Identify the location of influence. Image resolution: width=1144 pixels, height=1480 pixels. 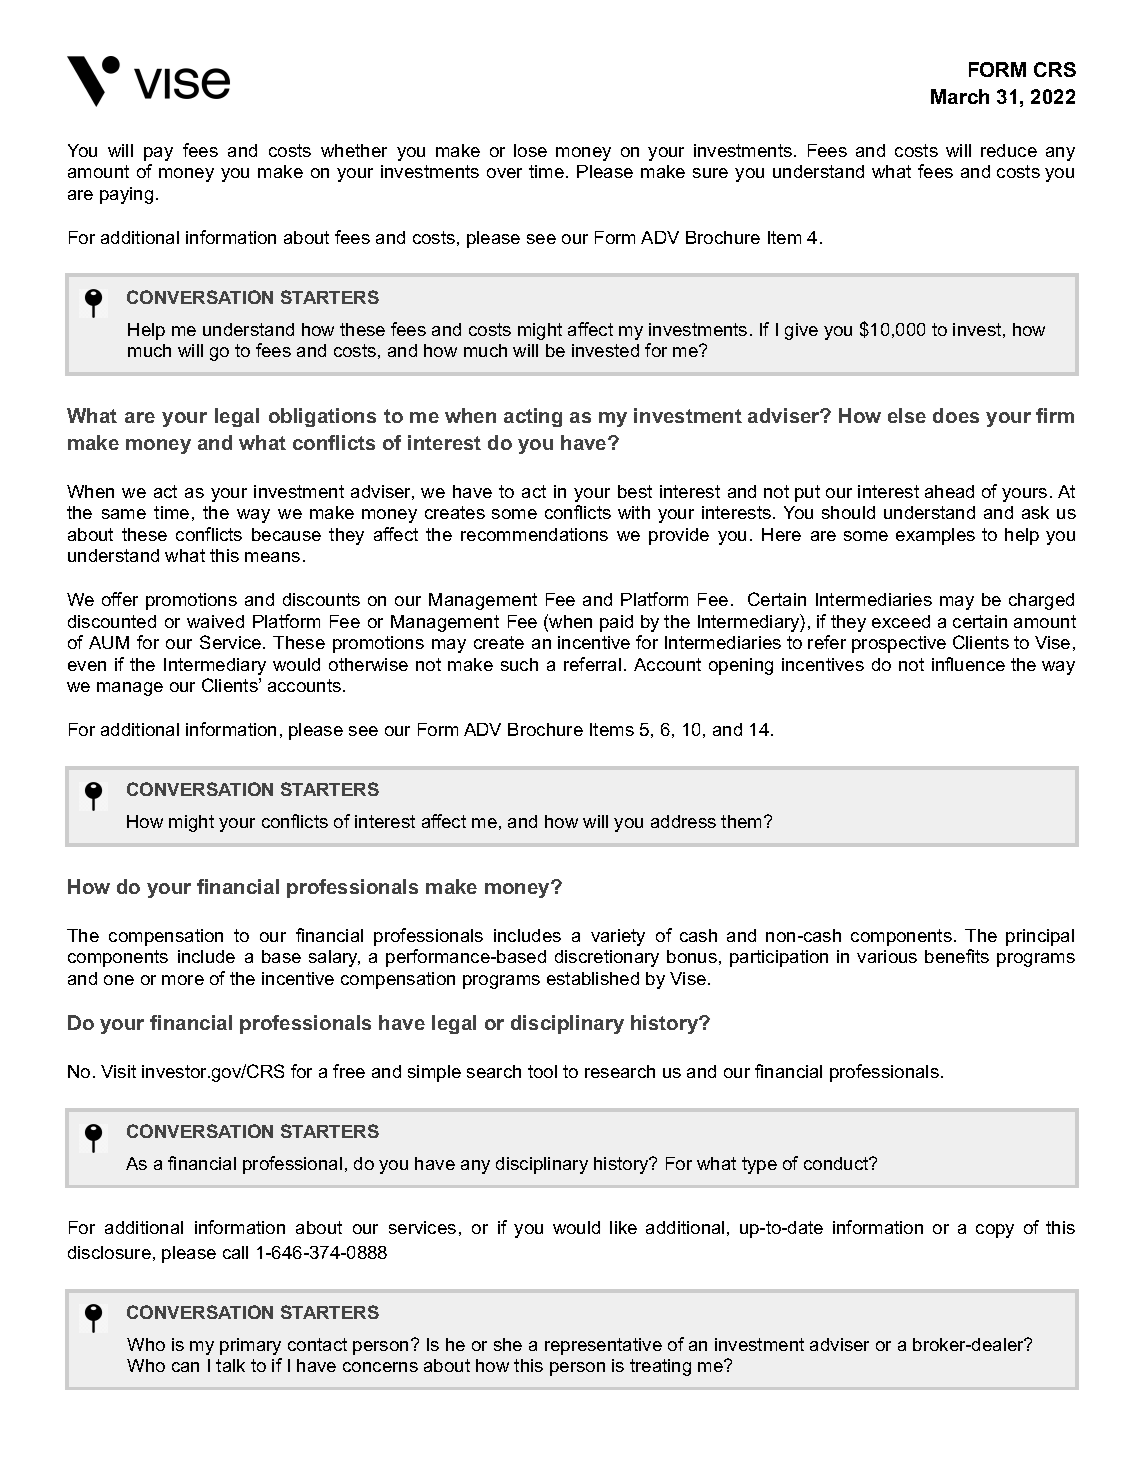
(968, 664).
